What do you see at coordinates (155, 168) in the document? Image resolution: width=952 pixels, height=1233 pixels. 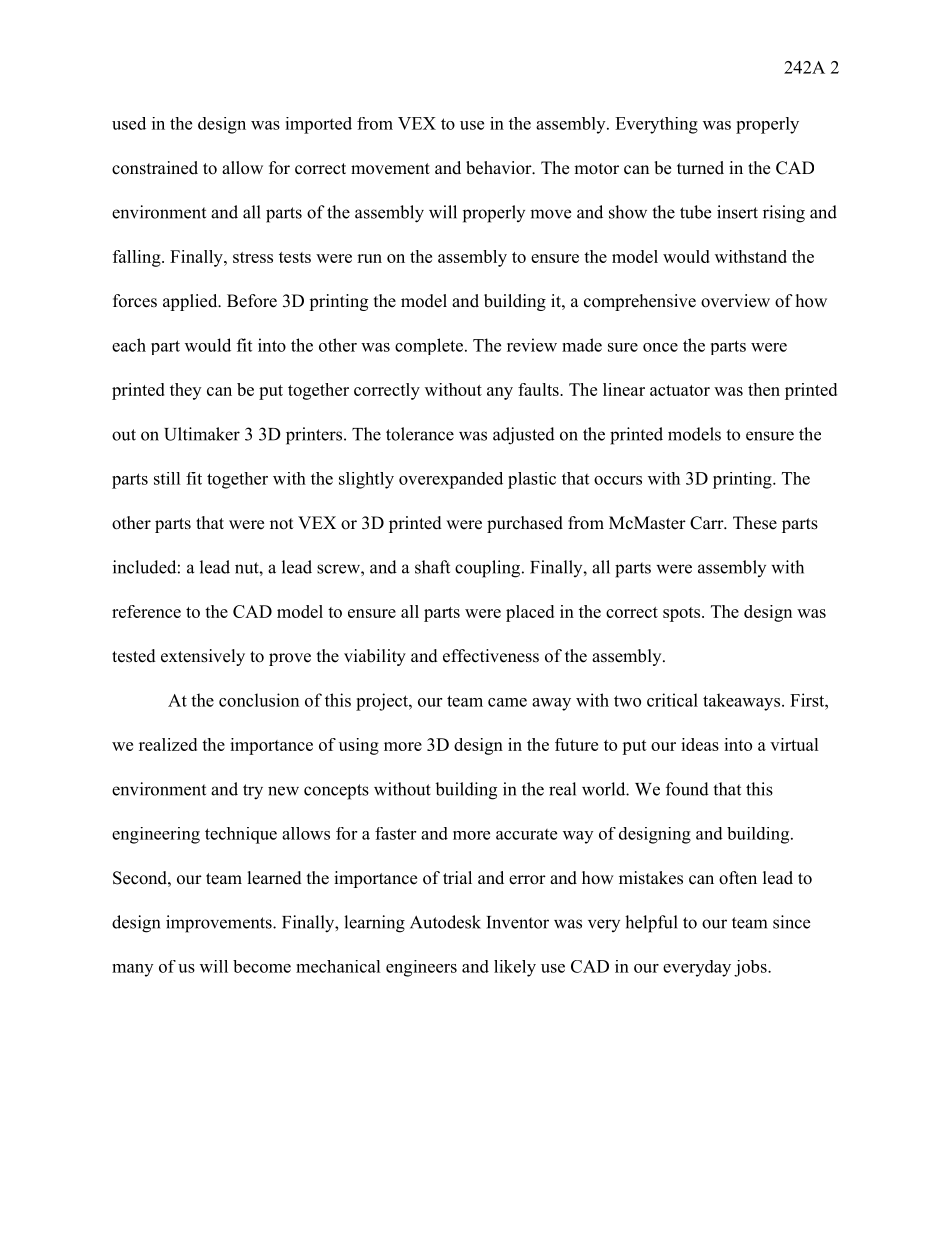 I see `constrained` at bounding box center [155, 168].
